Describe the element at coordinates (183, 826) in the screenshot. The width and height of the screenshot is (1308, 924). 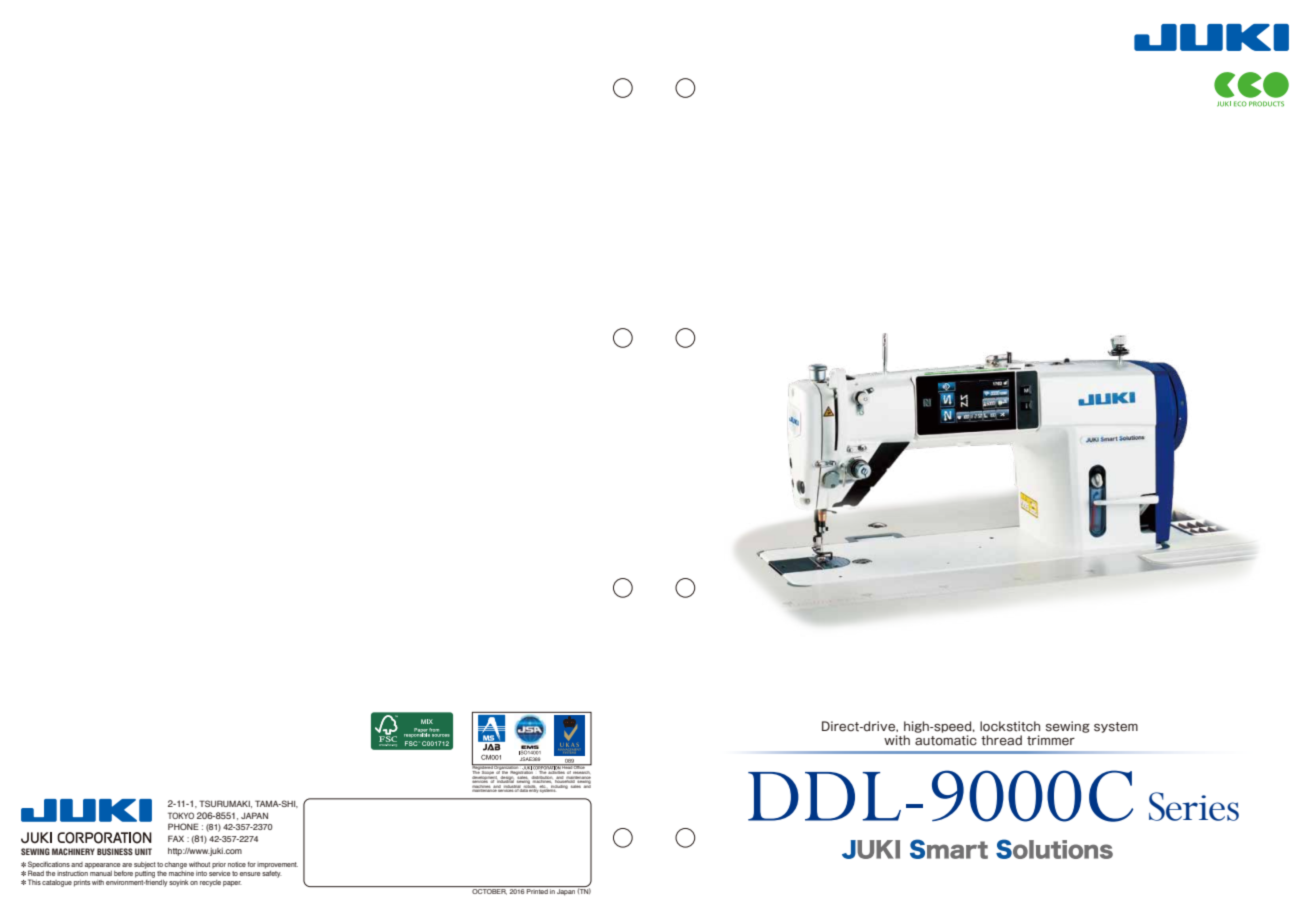
I see `PHONE` at that location.
